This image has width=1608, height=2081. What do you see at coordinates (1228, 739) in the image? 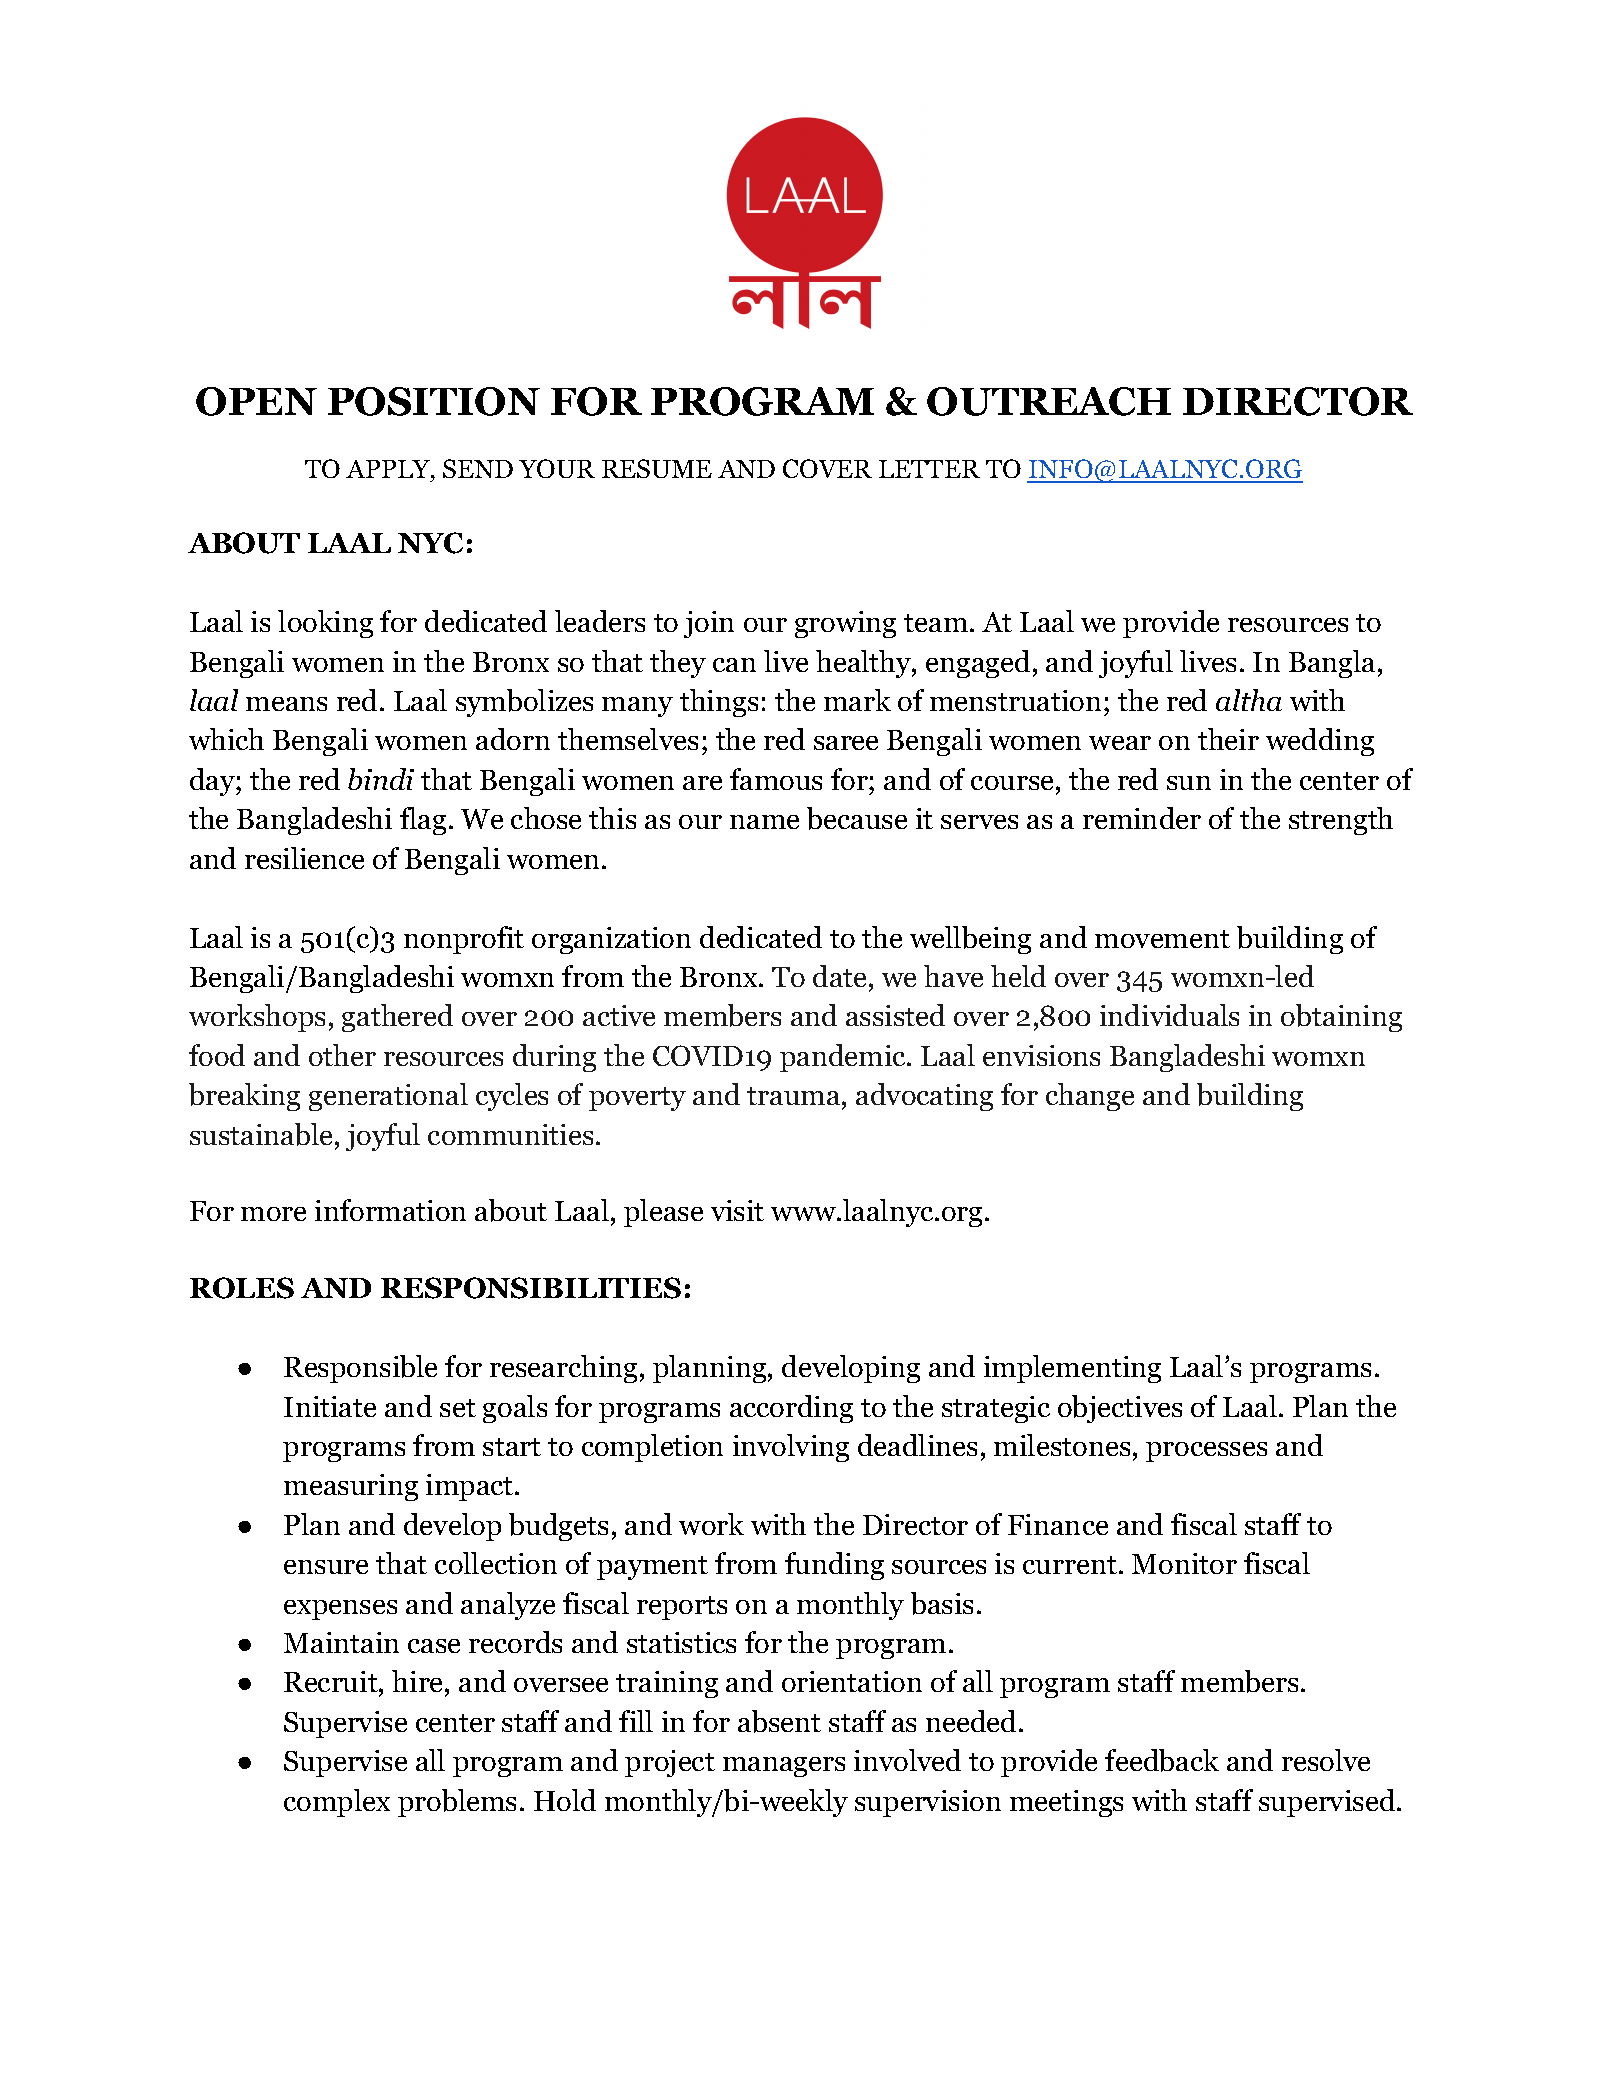
I see `their` at bounding box center [1228, 739].
